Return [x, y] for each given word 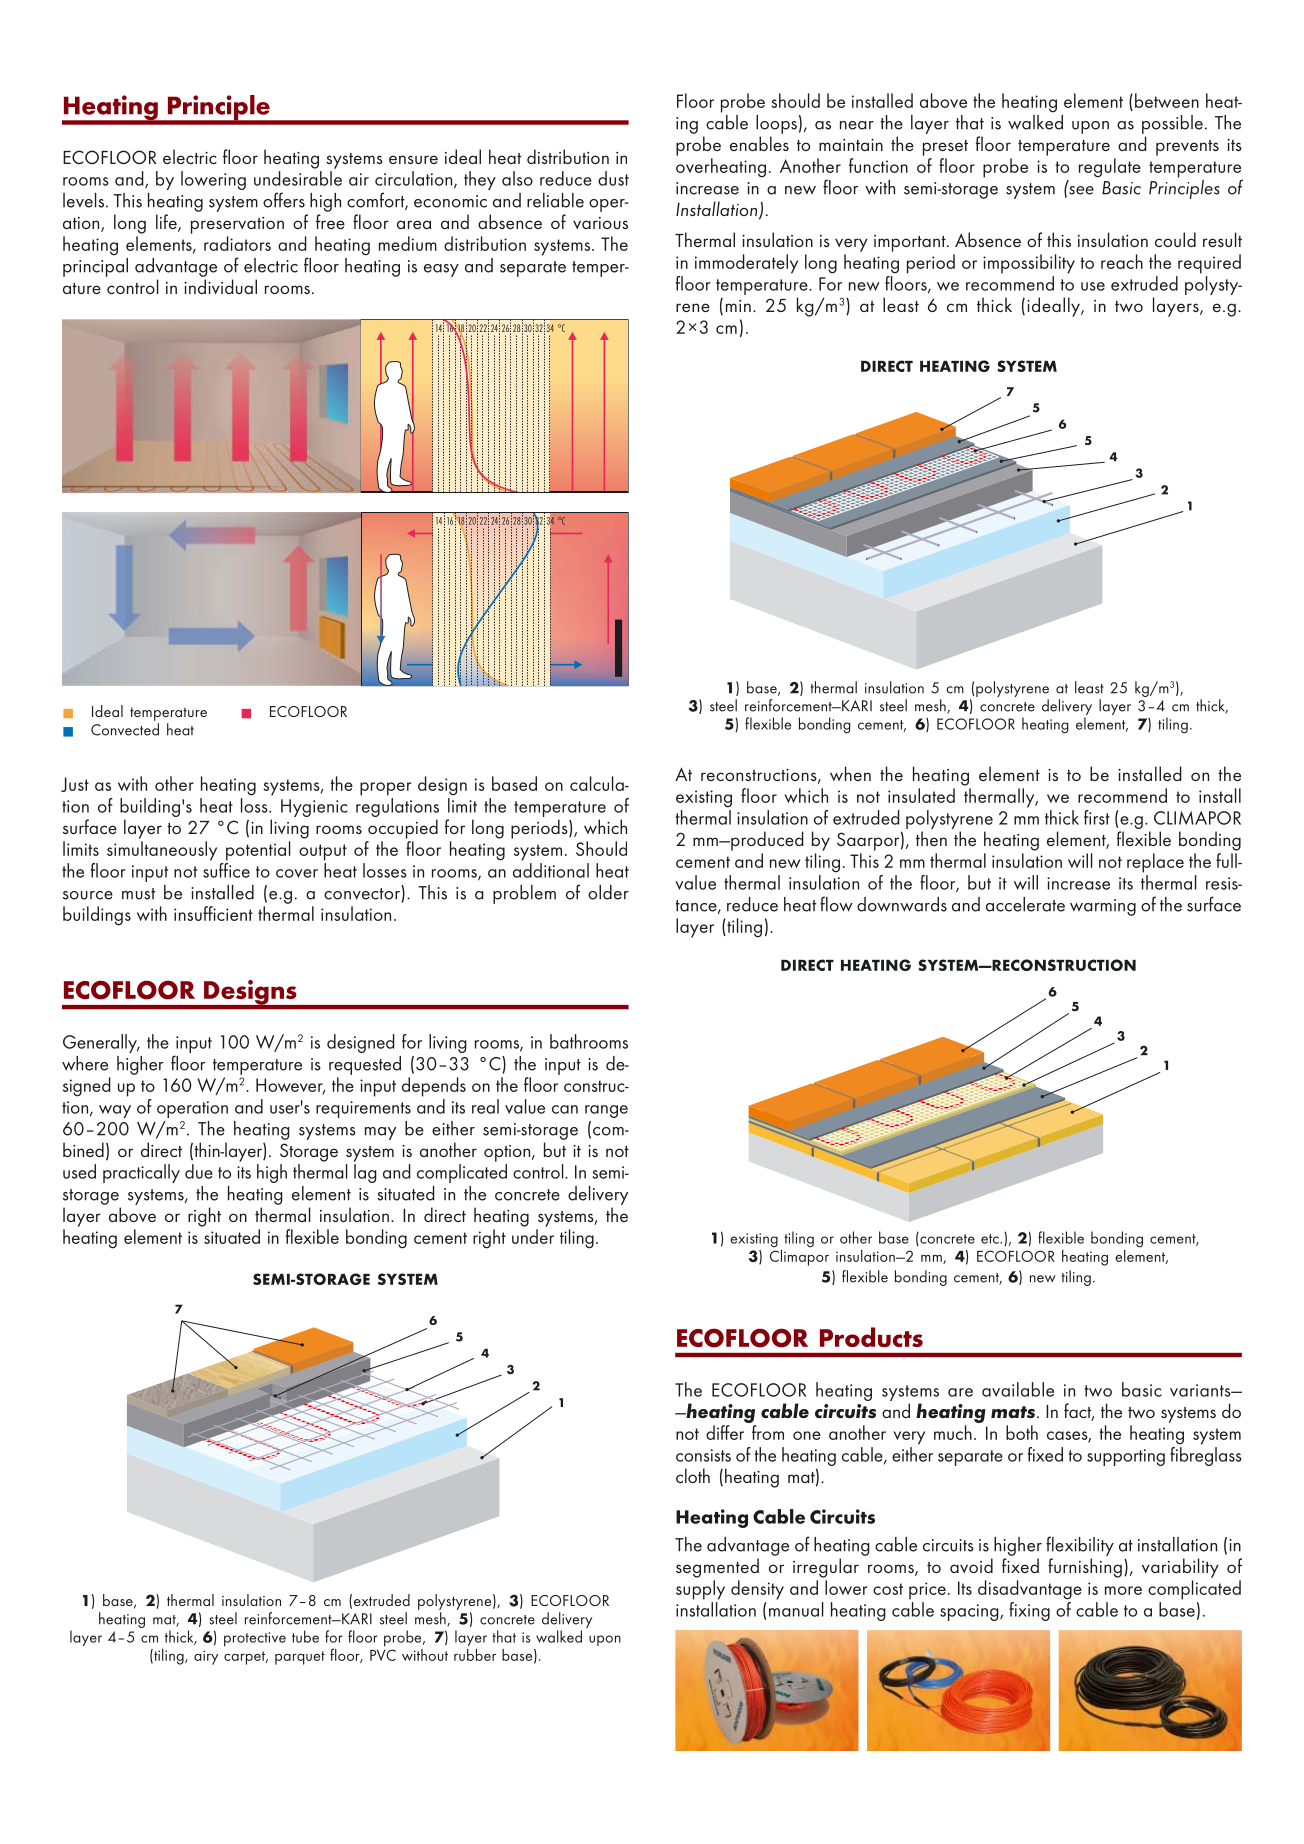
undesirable [298, 178]
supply [700, 1590]
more [1123, 1590]
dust [613, 178]
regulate [1110, 168]
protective [255, 1639]
